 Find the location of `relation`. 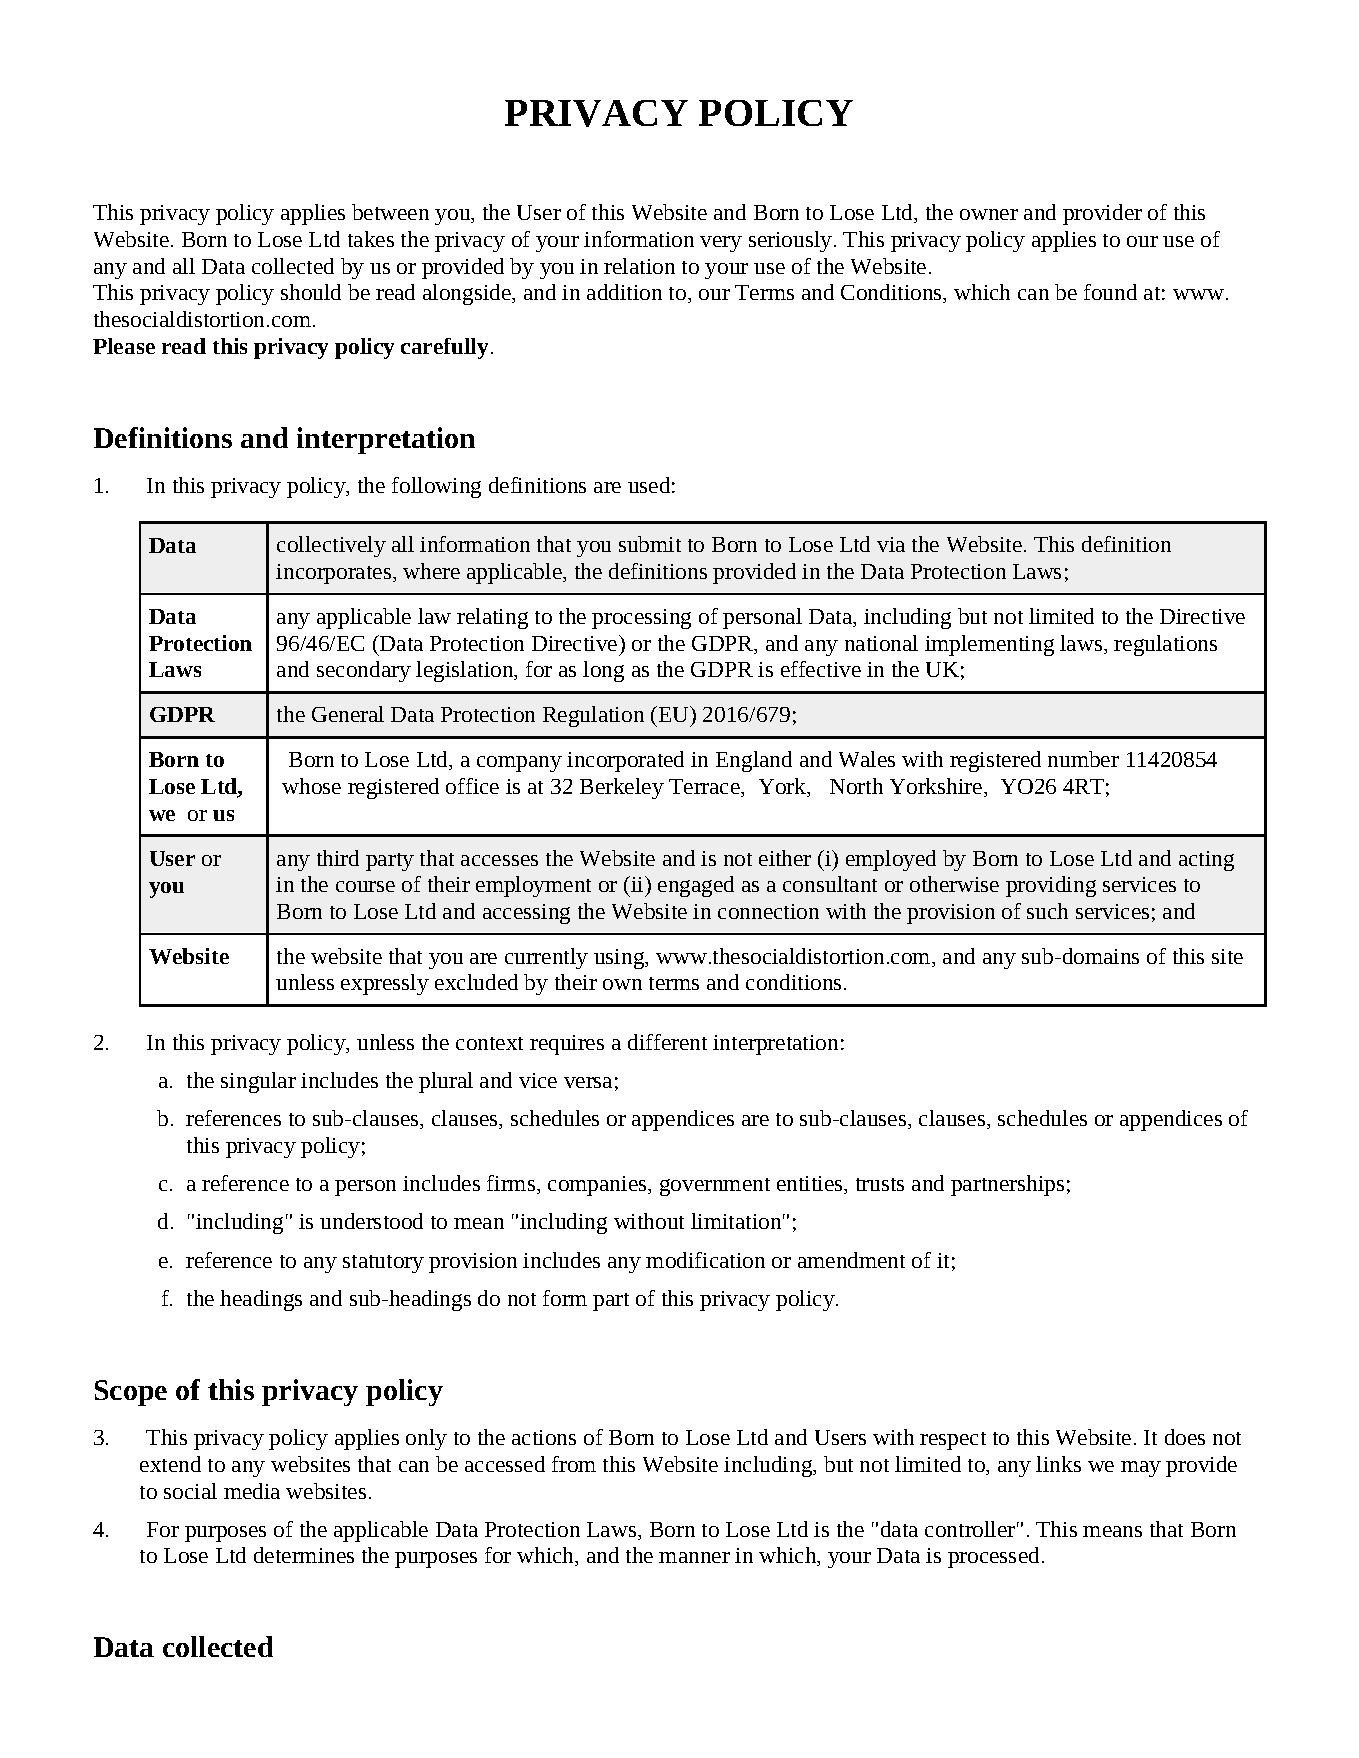

relation is located at coordinates (639, 266).
